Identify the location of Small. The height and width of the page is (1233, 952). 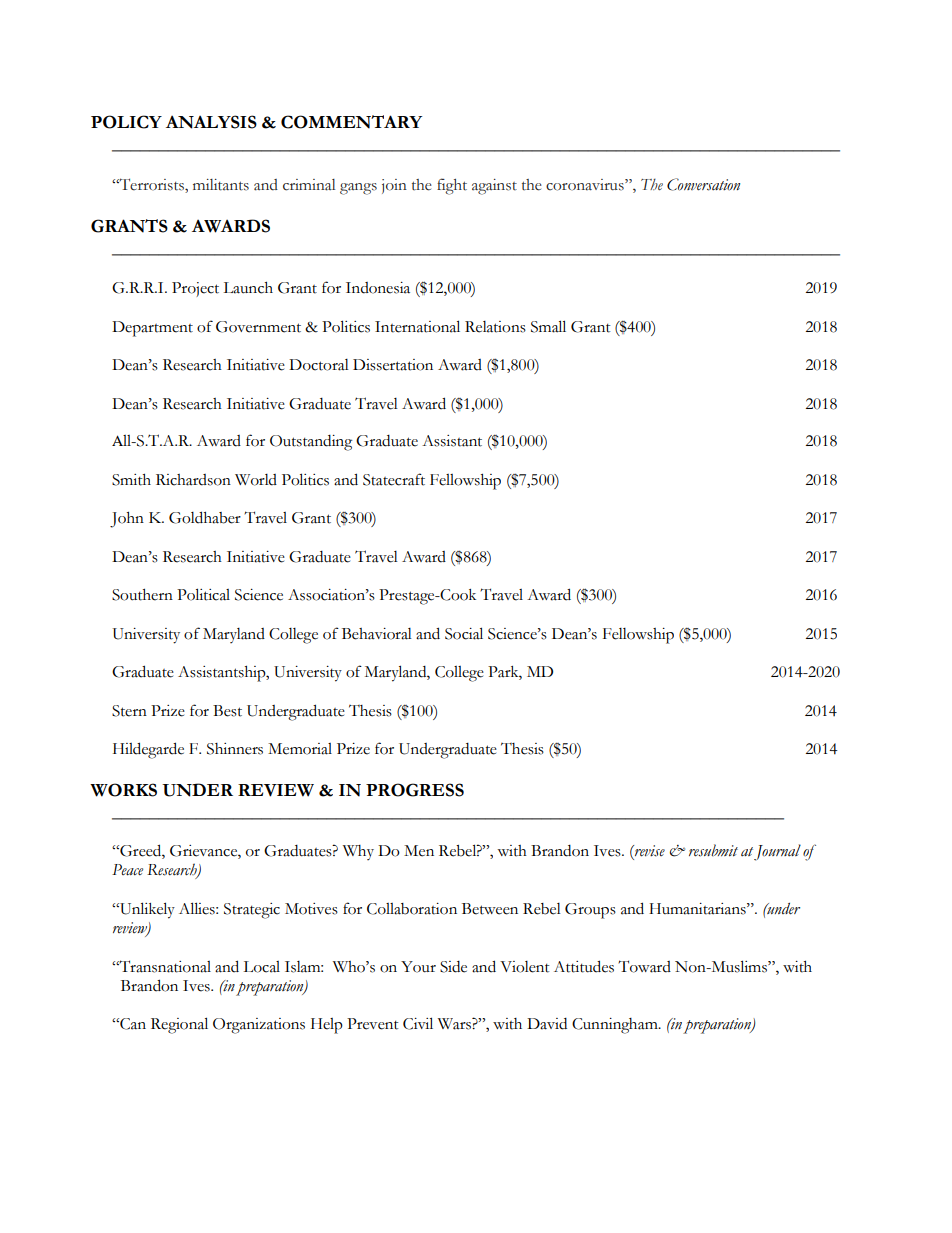
(548, 326).
